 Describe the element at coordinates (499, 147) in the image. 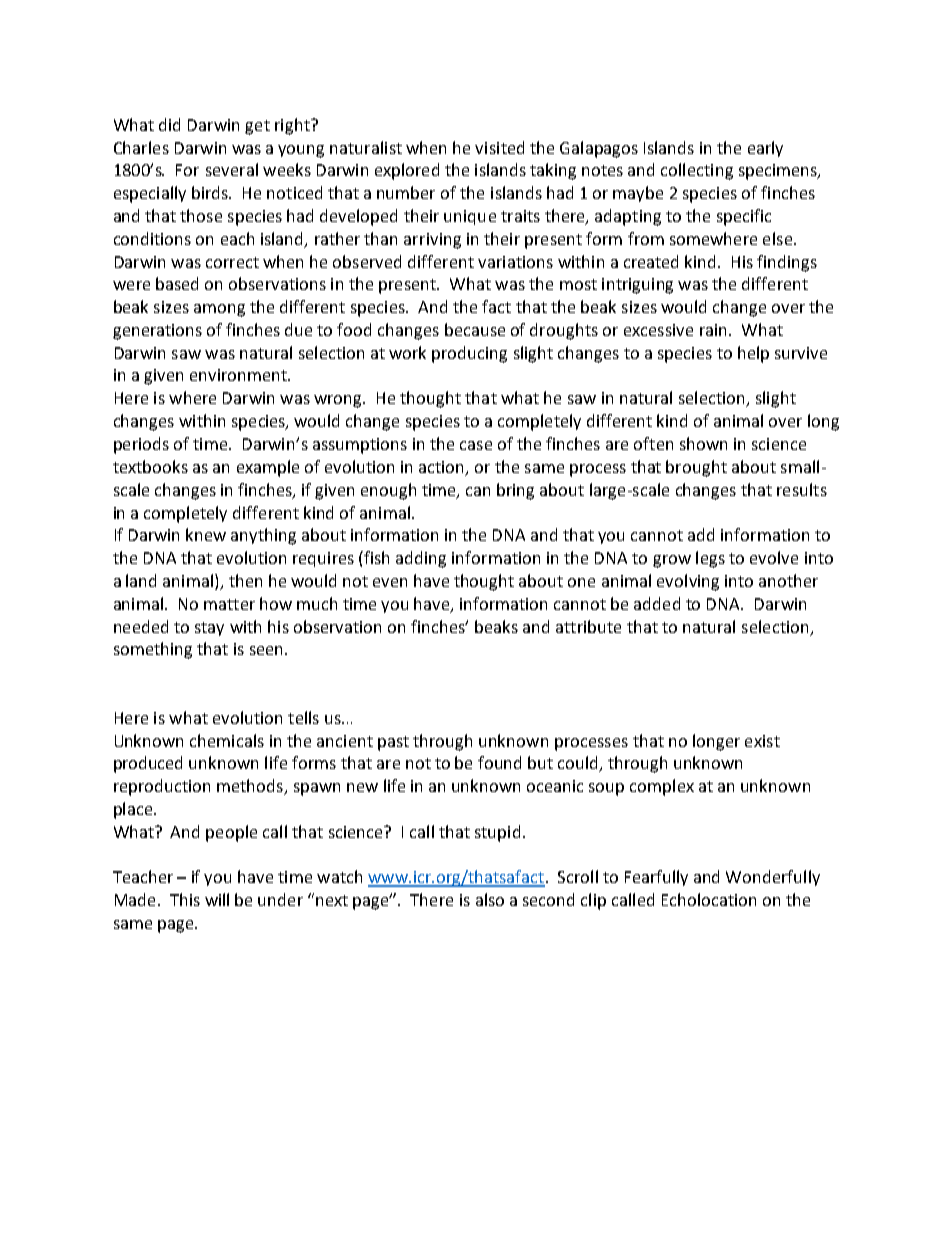

I see `visited` at that location.
